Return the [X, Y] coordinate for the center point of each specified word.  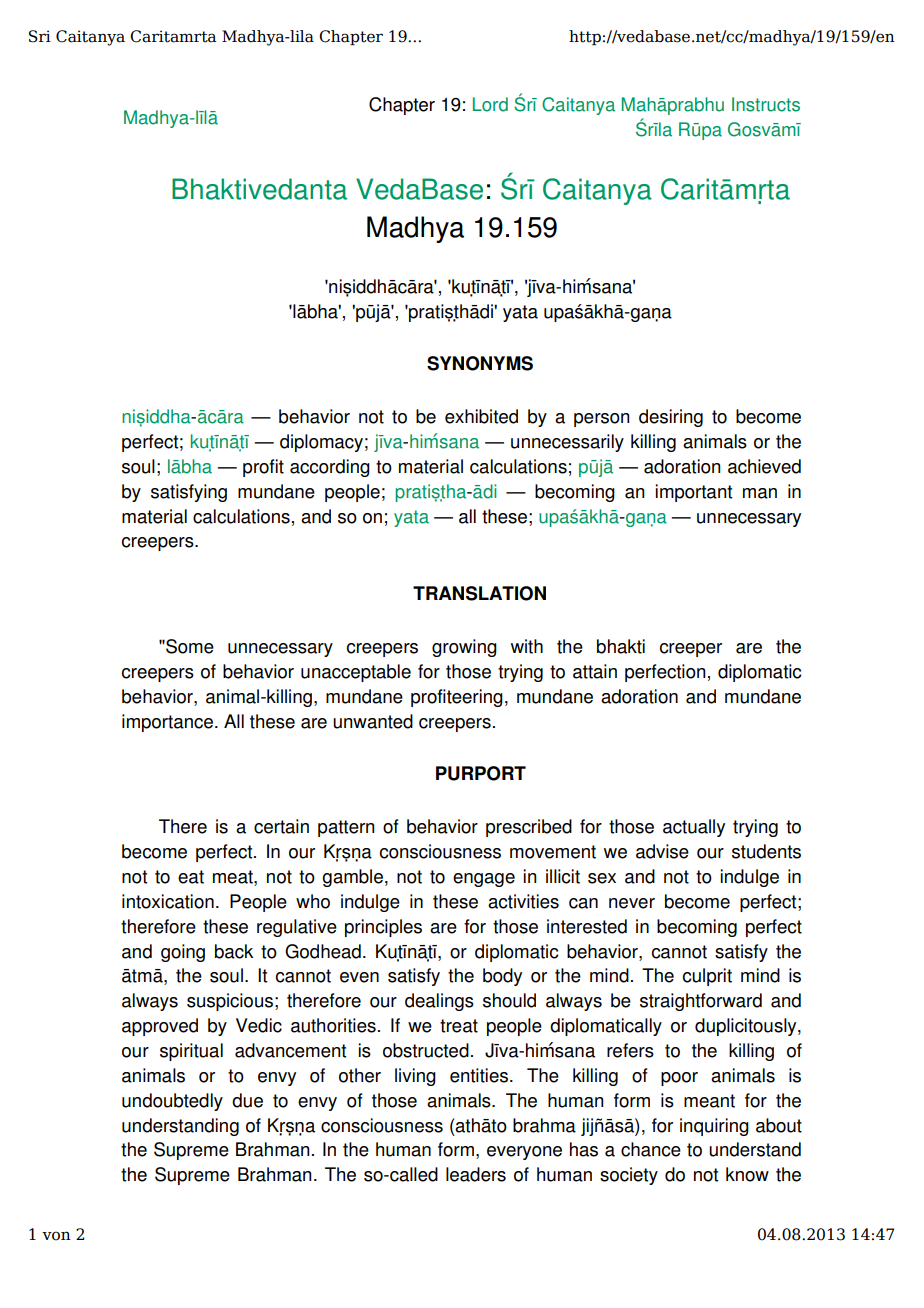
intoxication [168, 901]
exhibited [481, 416]
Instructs [766, 104]
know [747, 1174]
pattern [346, 828]
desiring [671, 418]
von [56, 1236]
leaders [476, 1174]
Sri [40, 36]
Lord [490, 104]
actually [694, 828]
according [330, 468]
